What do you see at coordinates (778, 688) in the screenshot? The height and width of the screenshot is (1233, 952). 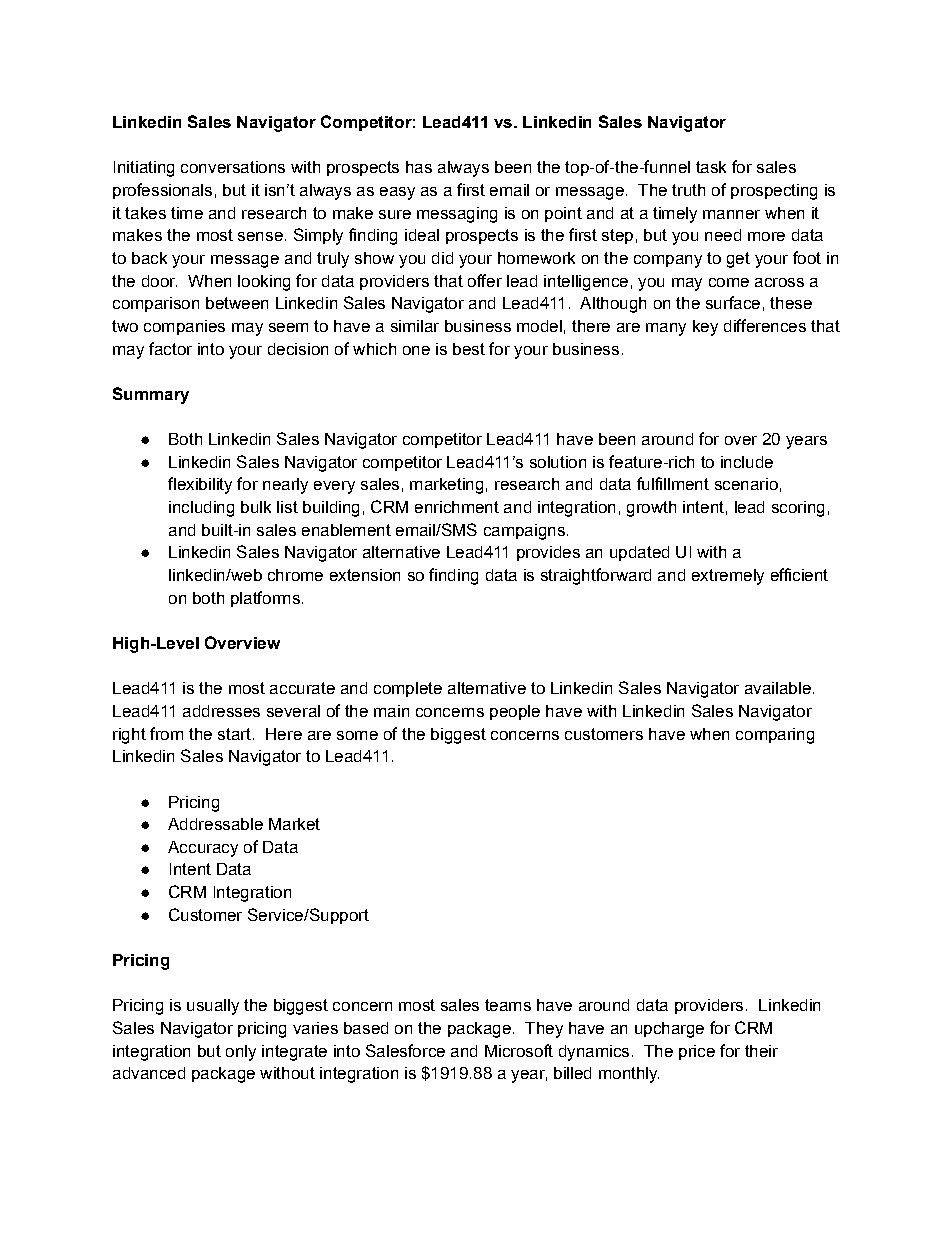 I see `available` at bounding box center [778, 688].
